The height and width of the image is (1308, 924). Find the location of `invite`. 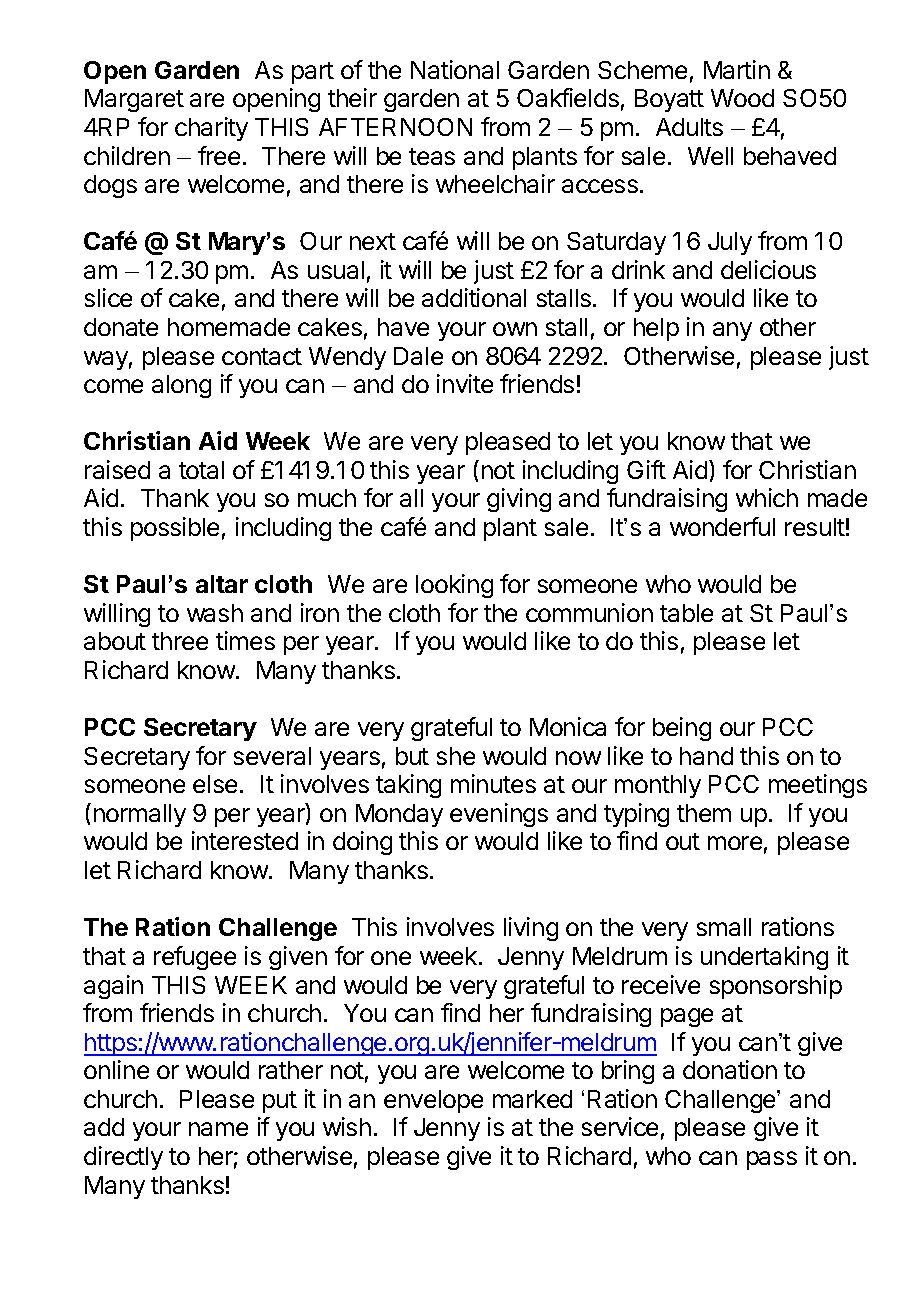

invite is located at coordinates (465, 383).
